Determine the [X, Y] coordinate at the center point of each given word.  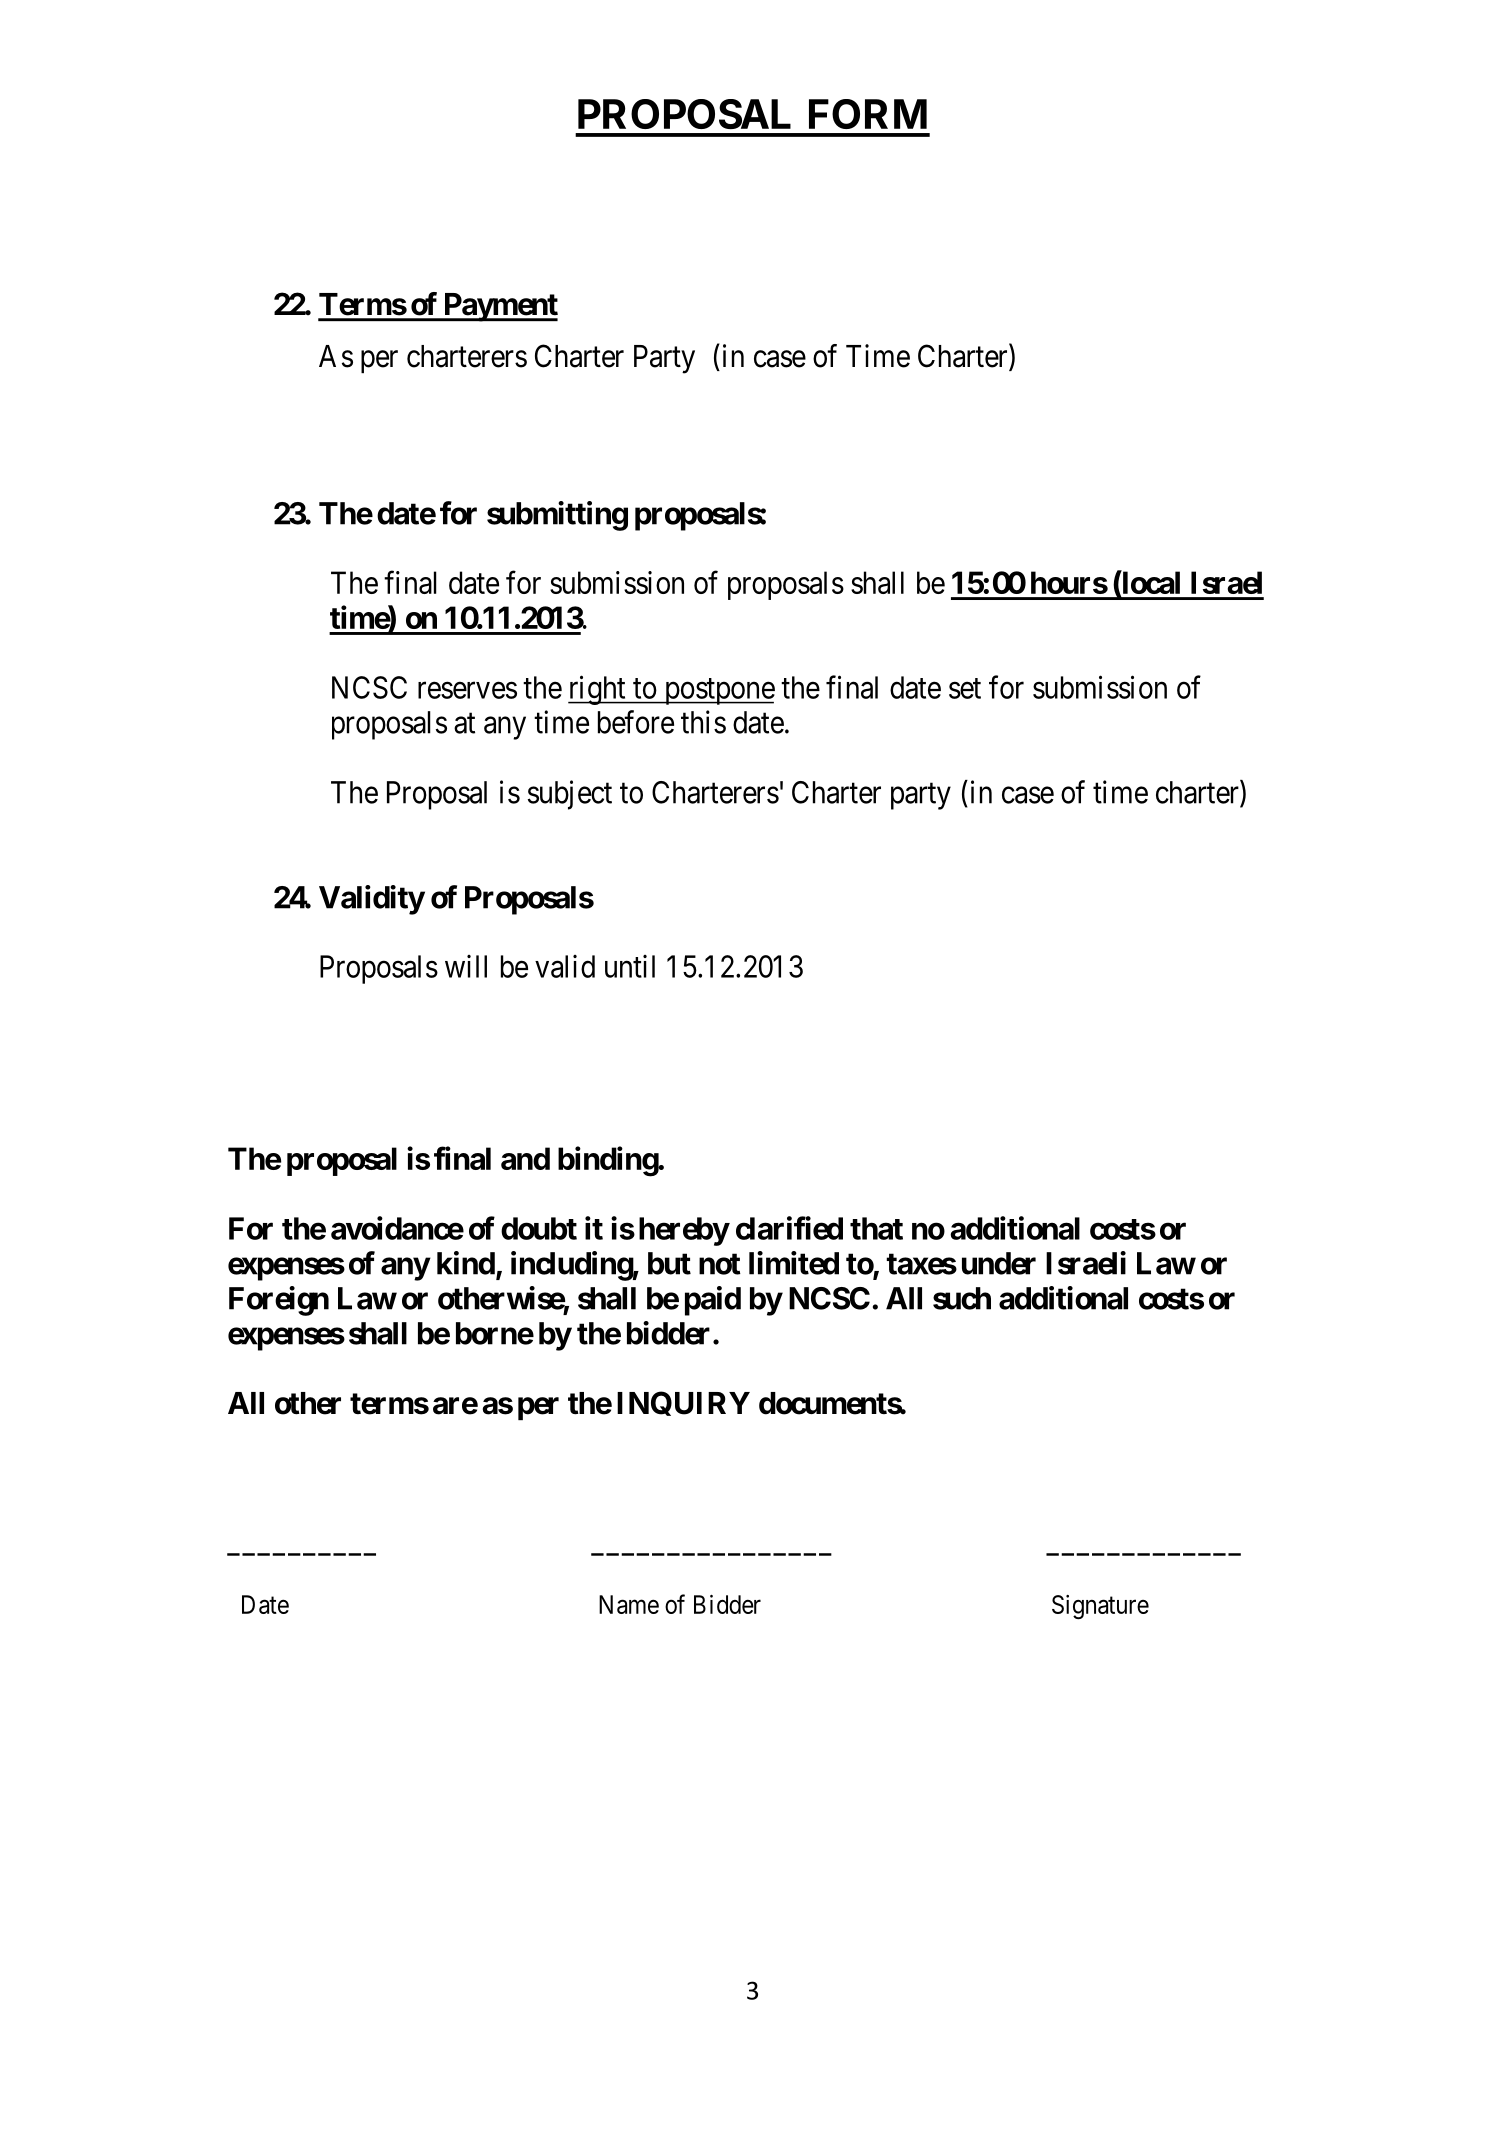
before [636, 722]
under [999, 1263]
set [965, 688]
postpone [718, 691]
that [876, 1228]
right [598, 690]
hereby [684, 1231]
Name [629, 1604]
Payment [499, 307]
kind [466, 1263]
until [630, 966]
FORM [868, 114]
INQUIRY [683, 1403]
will [466, 966]
